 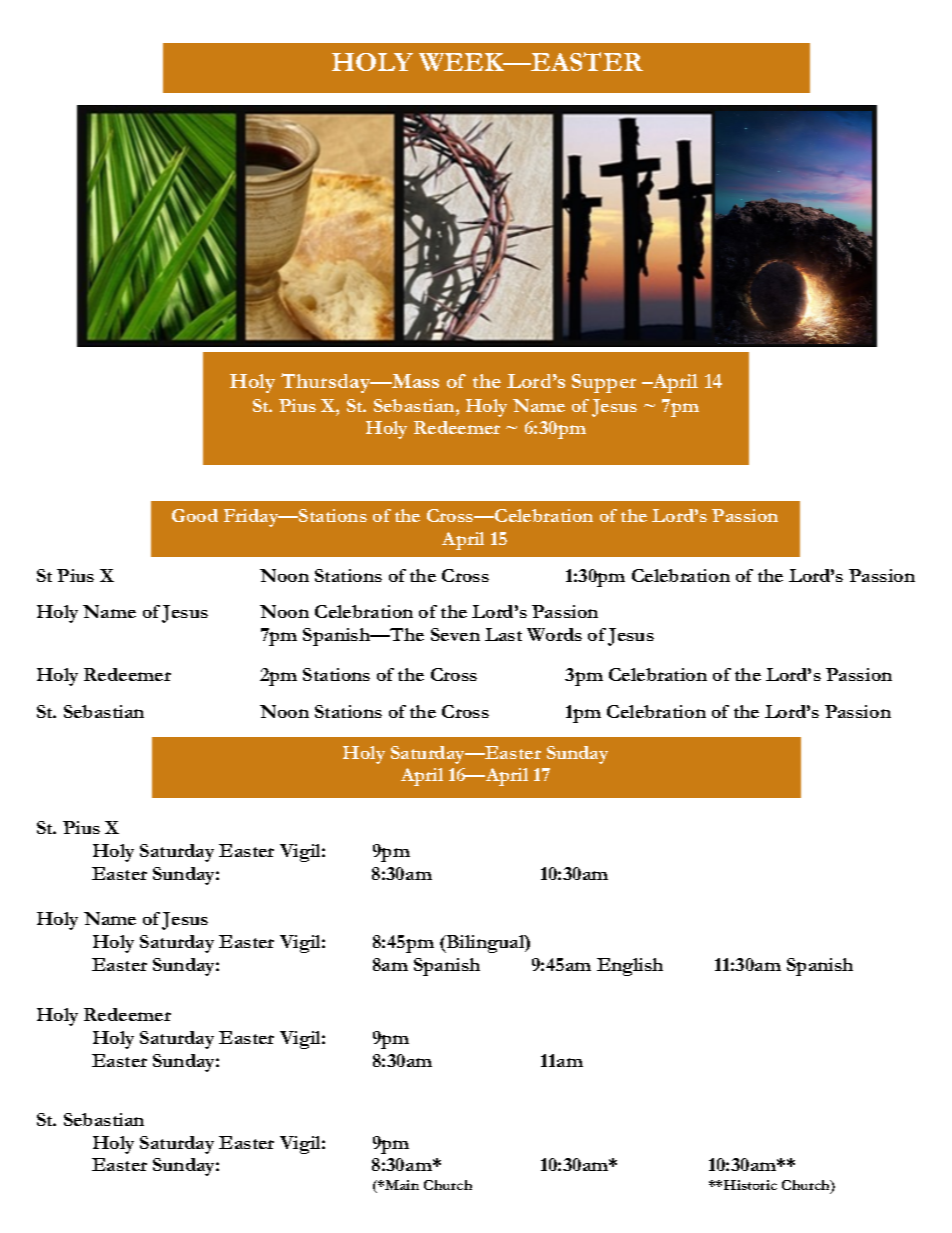 What do you see at coordinates (503, 634) in the screenshot?
I see `Last` at bounding box center [503, 634].
